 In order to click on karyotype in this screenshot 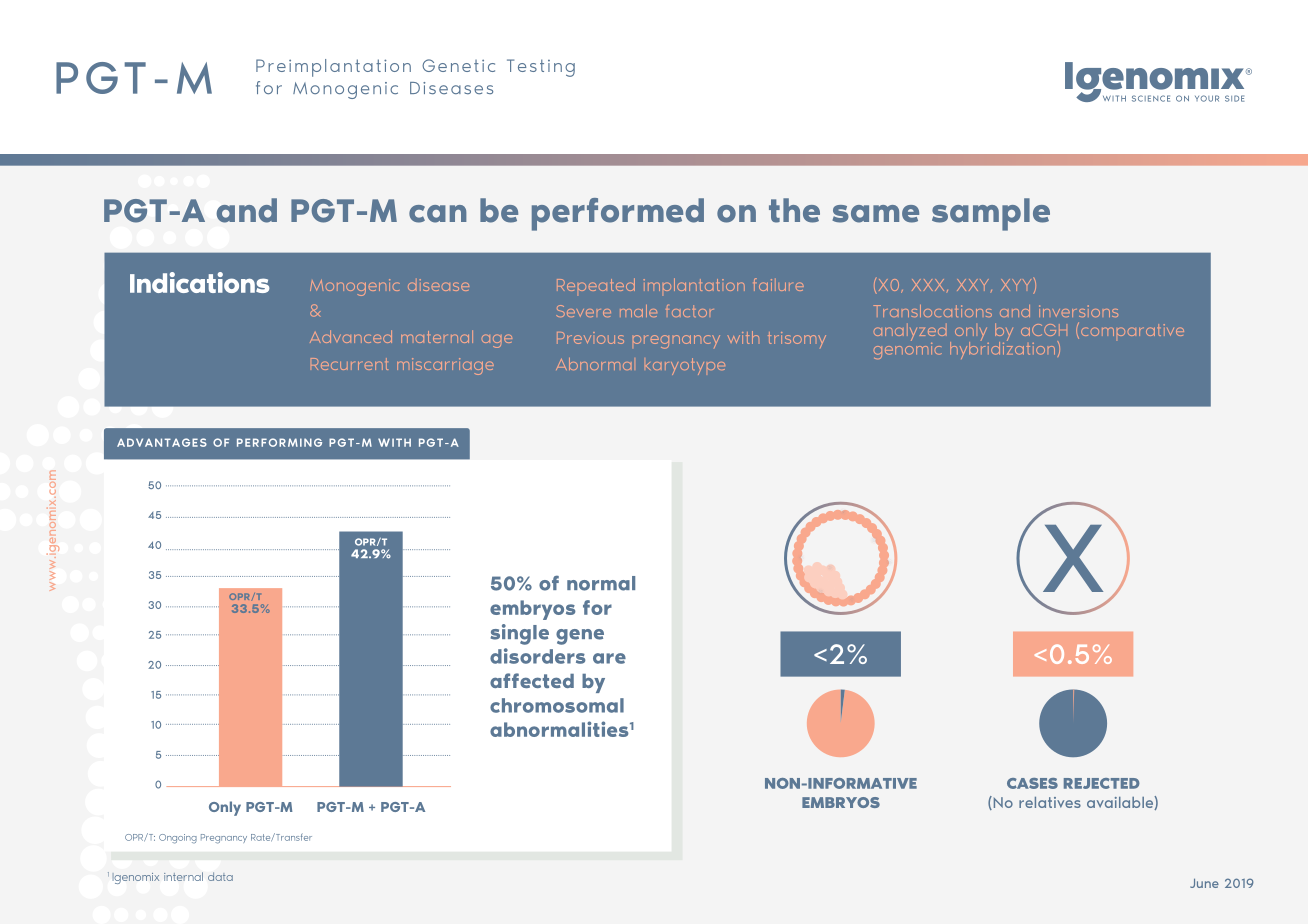, I will do `click(685, 366)`.
